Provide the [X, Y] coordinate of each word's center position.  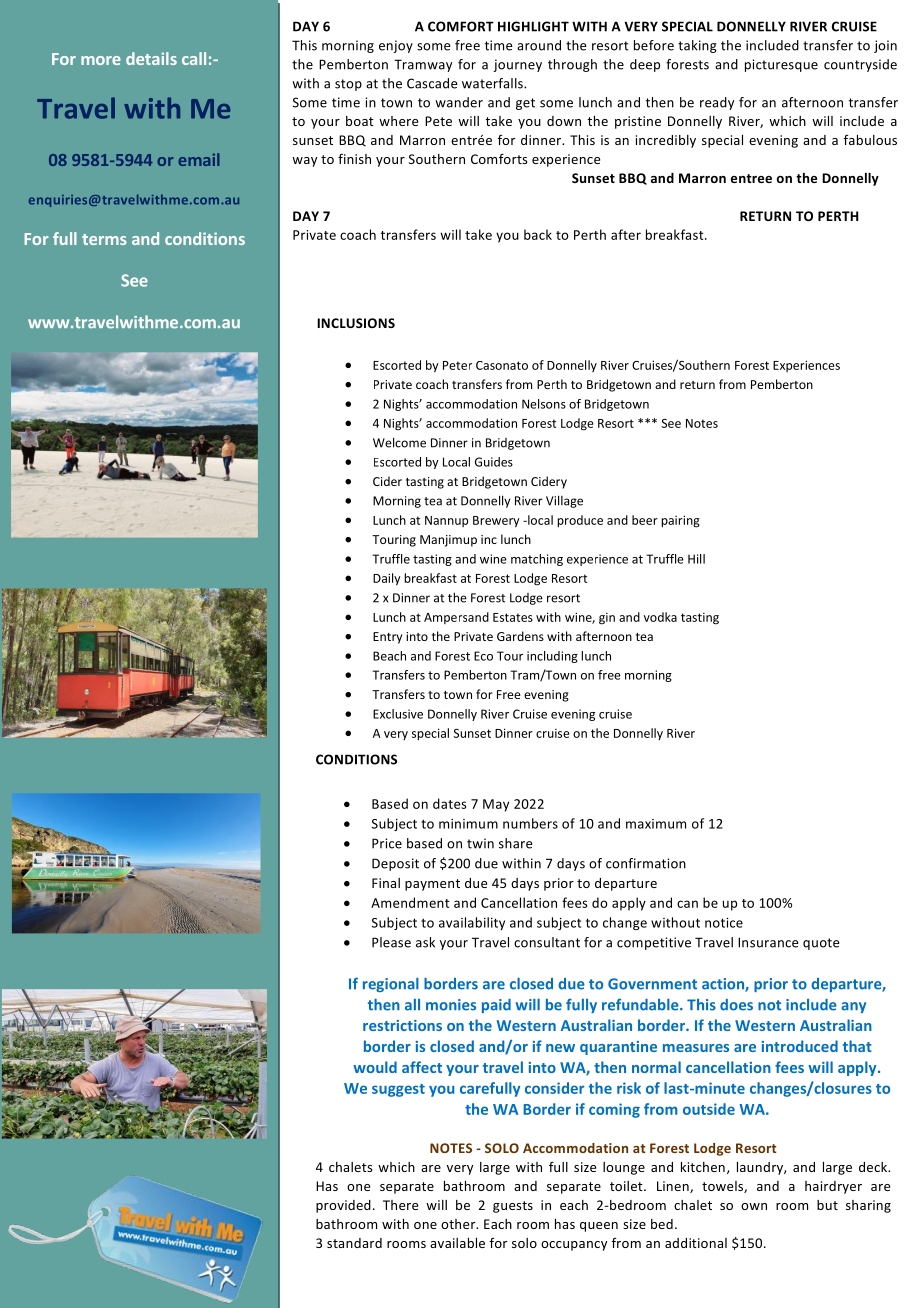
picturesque [781, 65]
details [151, 58]
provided [343, 1206]
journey [517, 65]
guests [513, 1207]
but [827, 1205]
